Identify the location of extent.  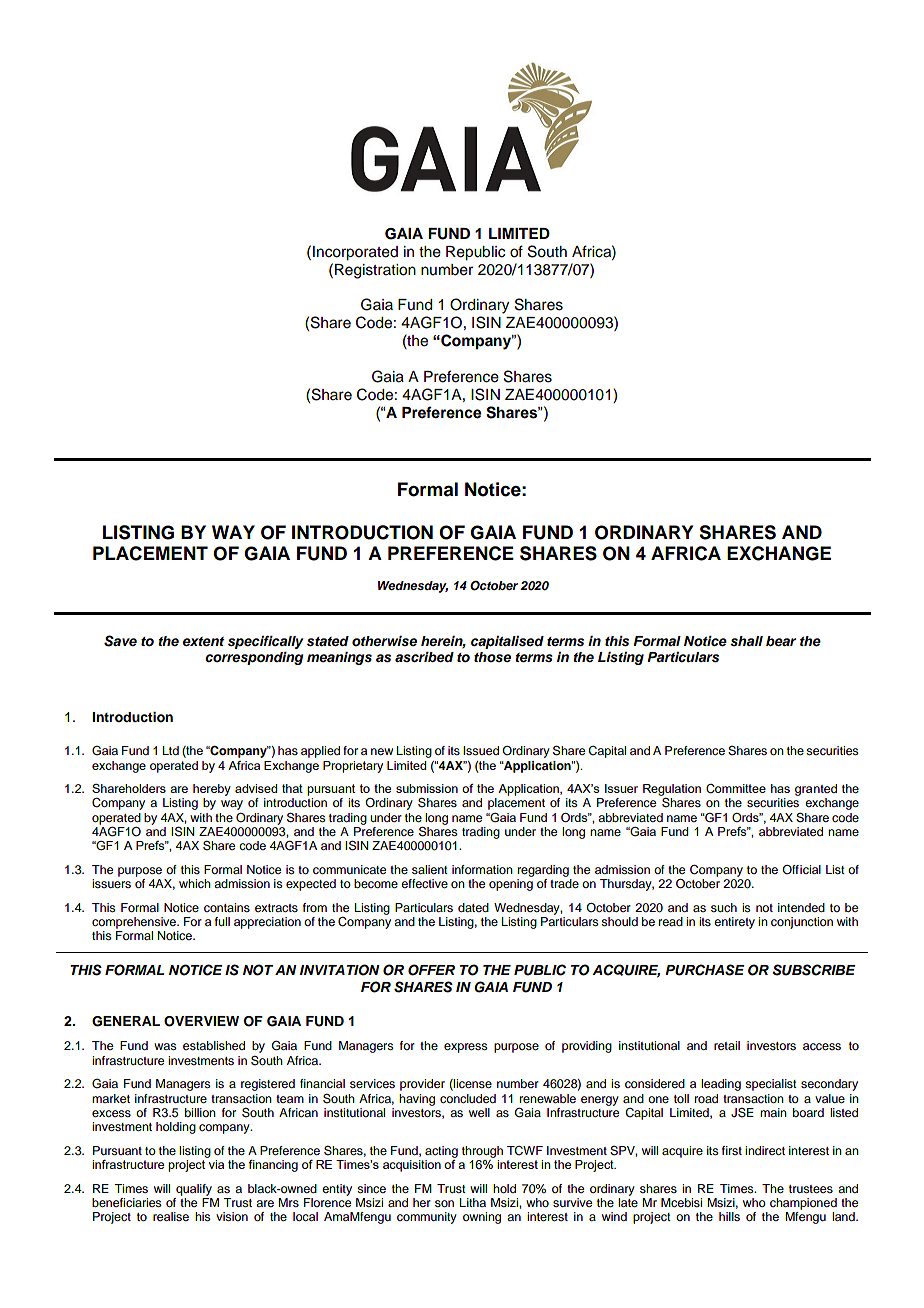
(204, 641).
